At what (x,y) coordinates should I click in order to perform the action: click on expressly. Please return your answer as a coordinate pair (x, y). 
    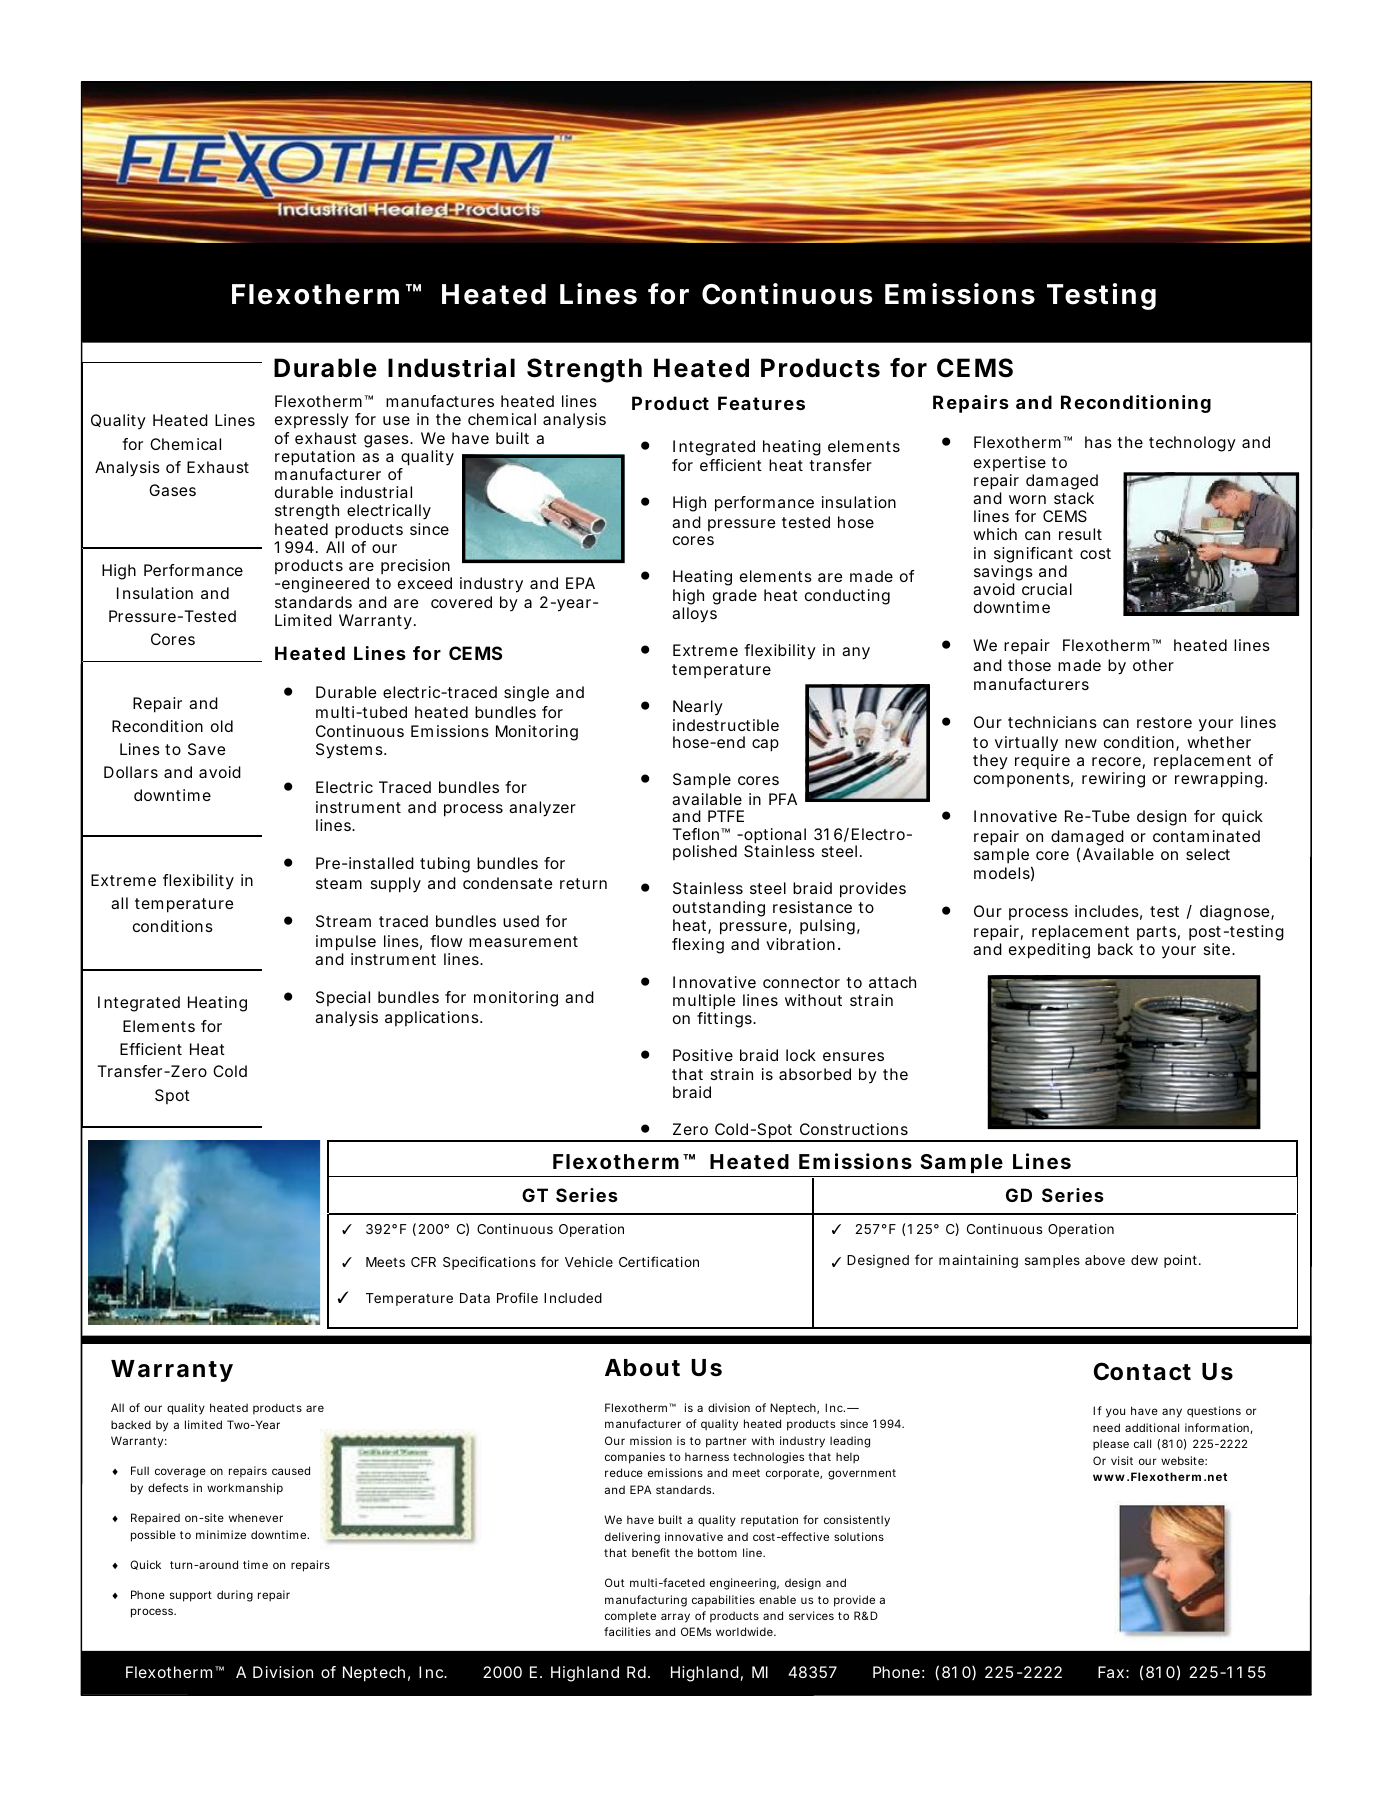
    Looking at the image, I should click on (312, 421).
